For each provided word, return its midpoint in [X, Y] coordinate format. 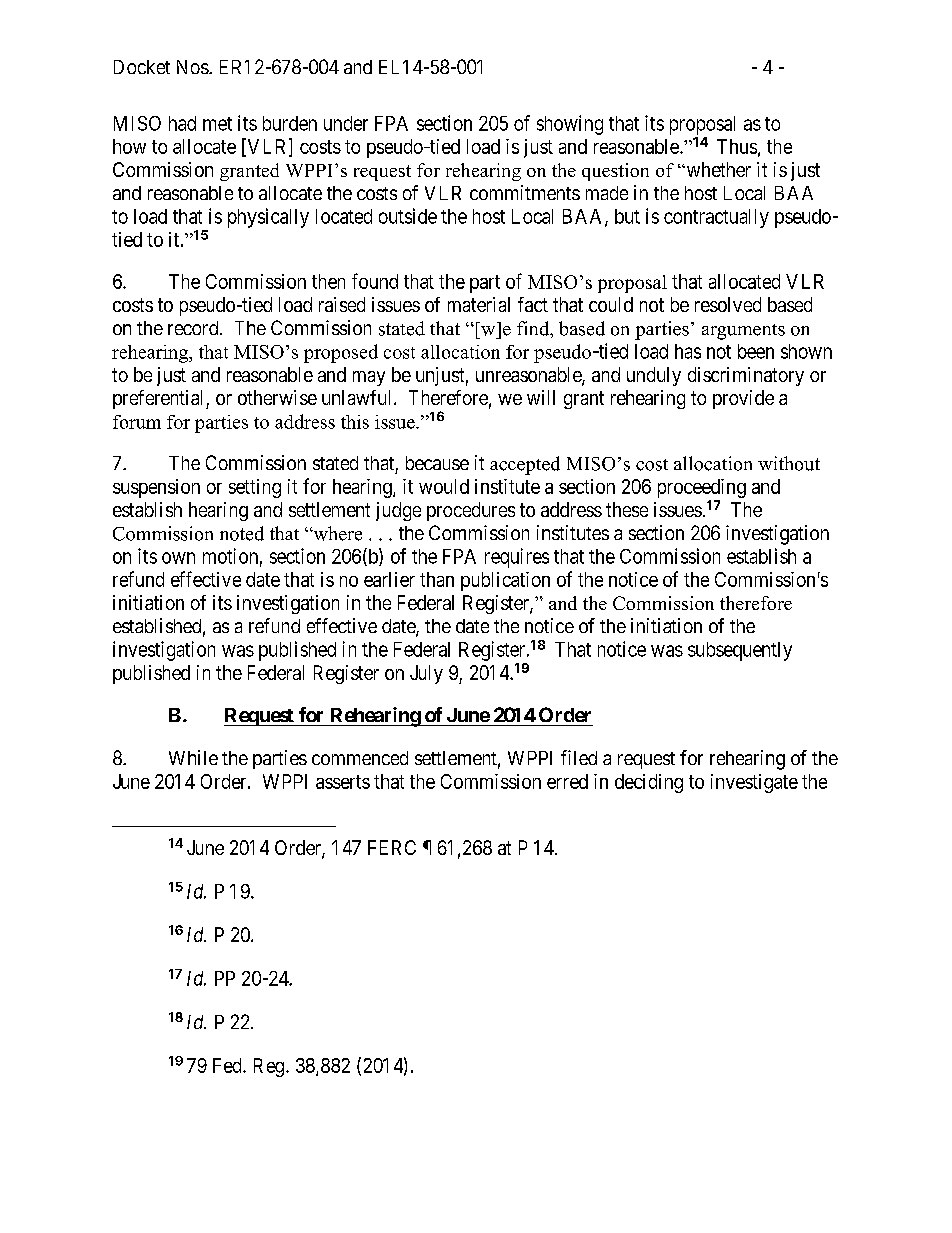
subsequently [740, 651]
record [194, 328]
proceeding [702, 488]
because [437, 463]
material [479, 304]
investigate [754, 783]
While [193, 757]
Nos [193, 67]
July [426, 674]
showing [570, 125]
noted [242, 533]
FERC [392, 847]
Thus [737, 146]
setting [255, 488]
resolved [728, 304]
